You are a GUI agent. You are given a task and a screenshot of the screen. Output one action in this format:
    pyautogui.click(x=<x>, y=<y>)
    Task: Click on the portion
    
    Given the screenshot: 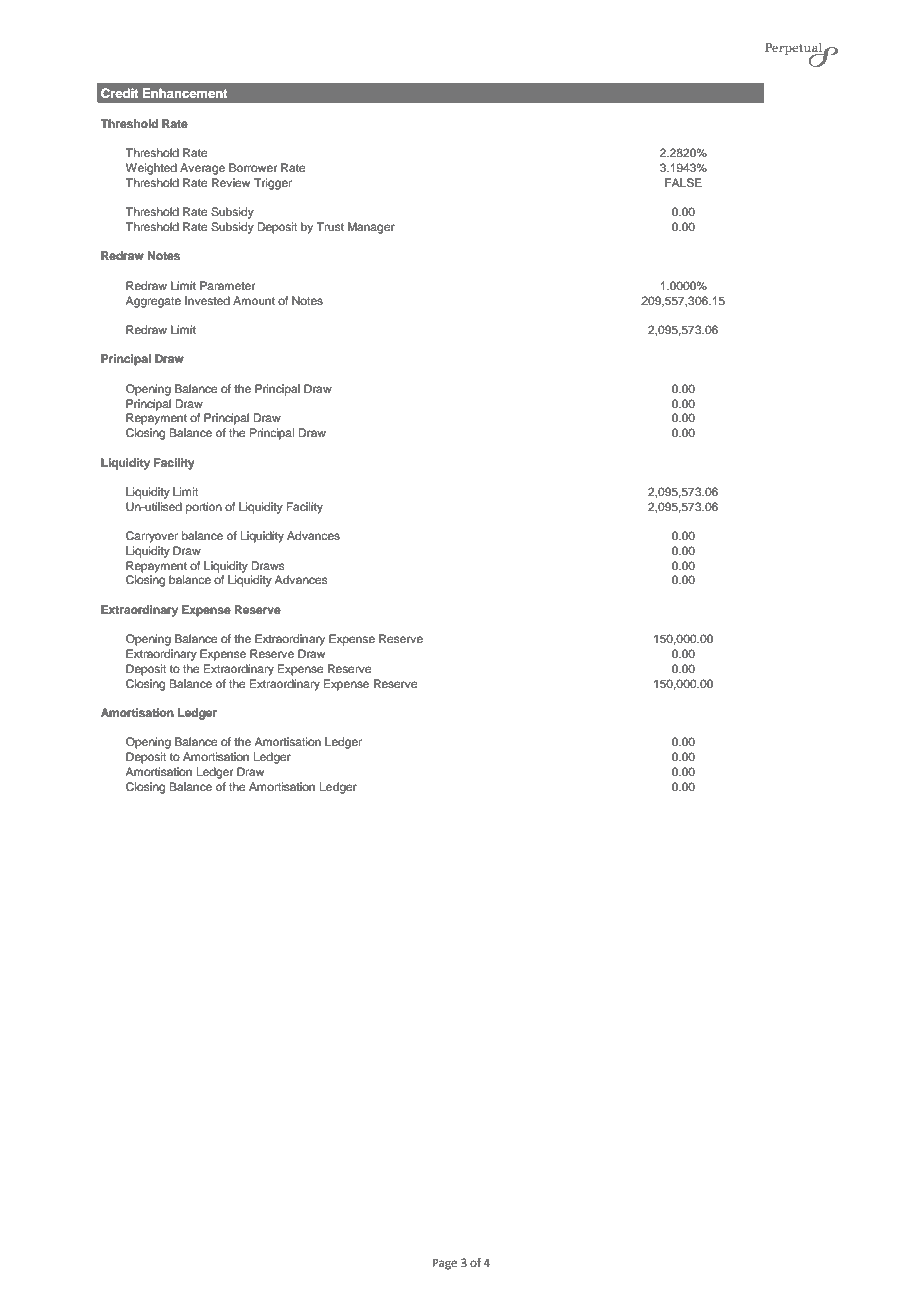 What is the action you would take?
    pyautogui.click(x=204, y=508)
